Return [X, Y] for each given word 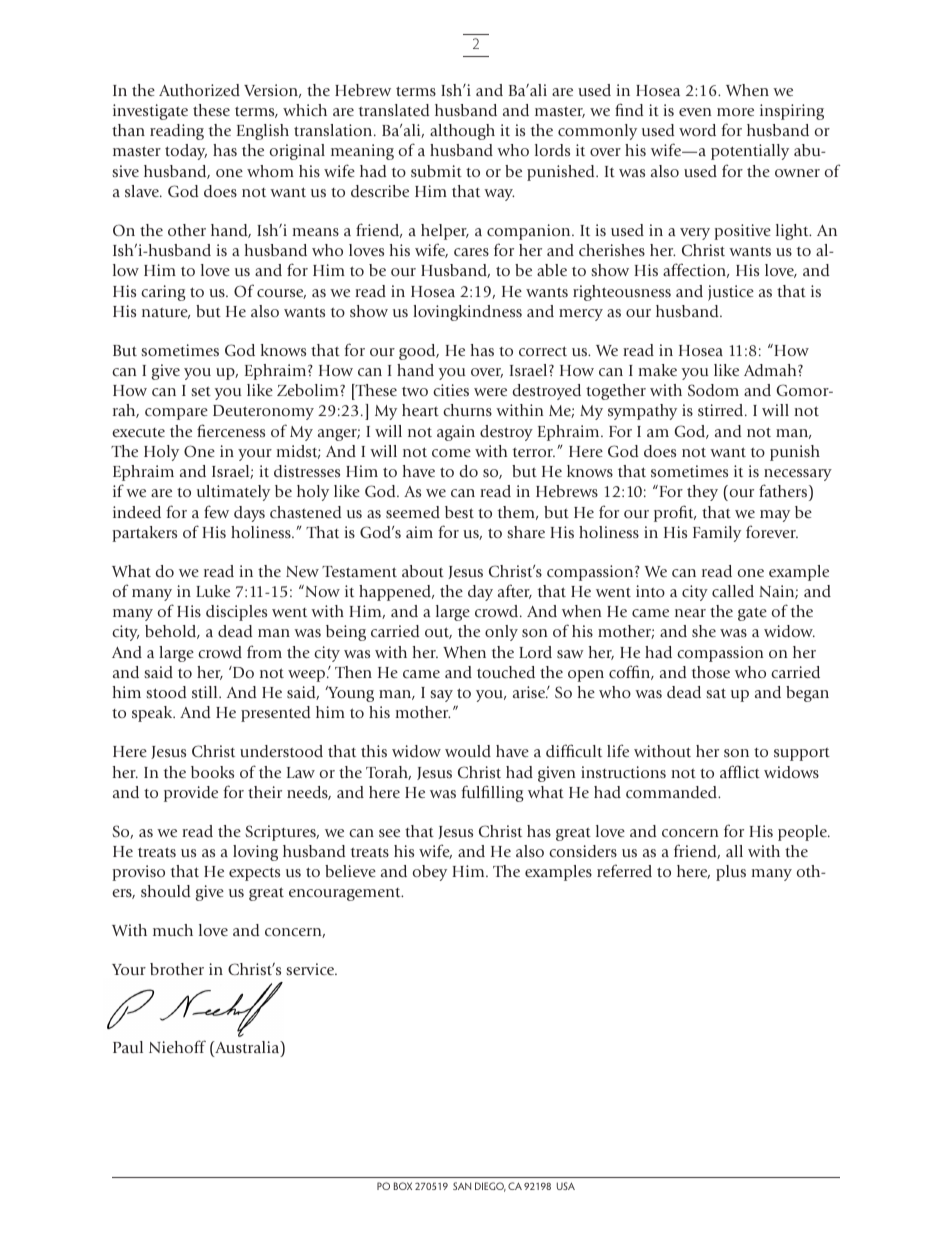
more [735, 112]
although [462, 132]
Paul [128, 1047]
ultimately [233, 493]
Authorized [199, 90]
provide [191, 794]
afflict [740, 771]
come [451, 453]
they [702, 493]
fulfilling [492, 793]
